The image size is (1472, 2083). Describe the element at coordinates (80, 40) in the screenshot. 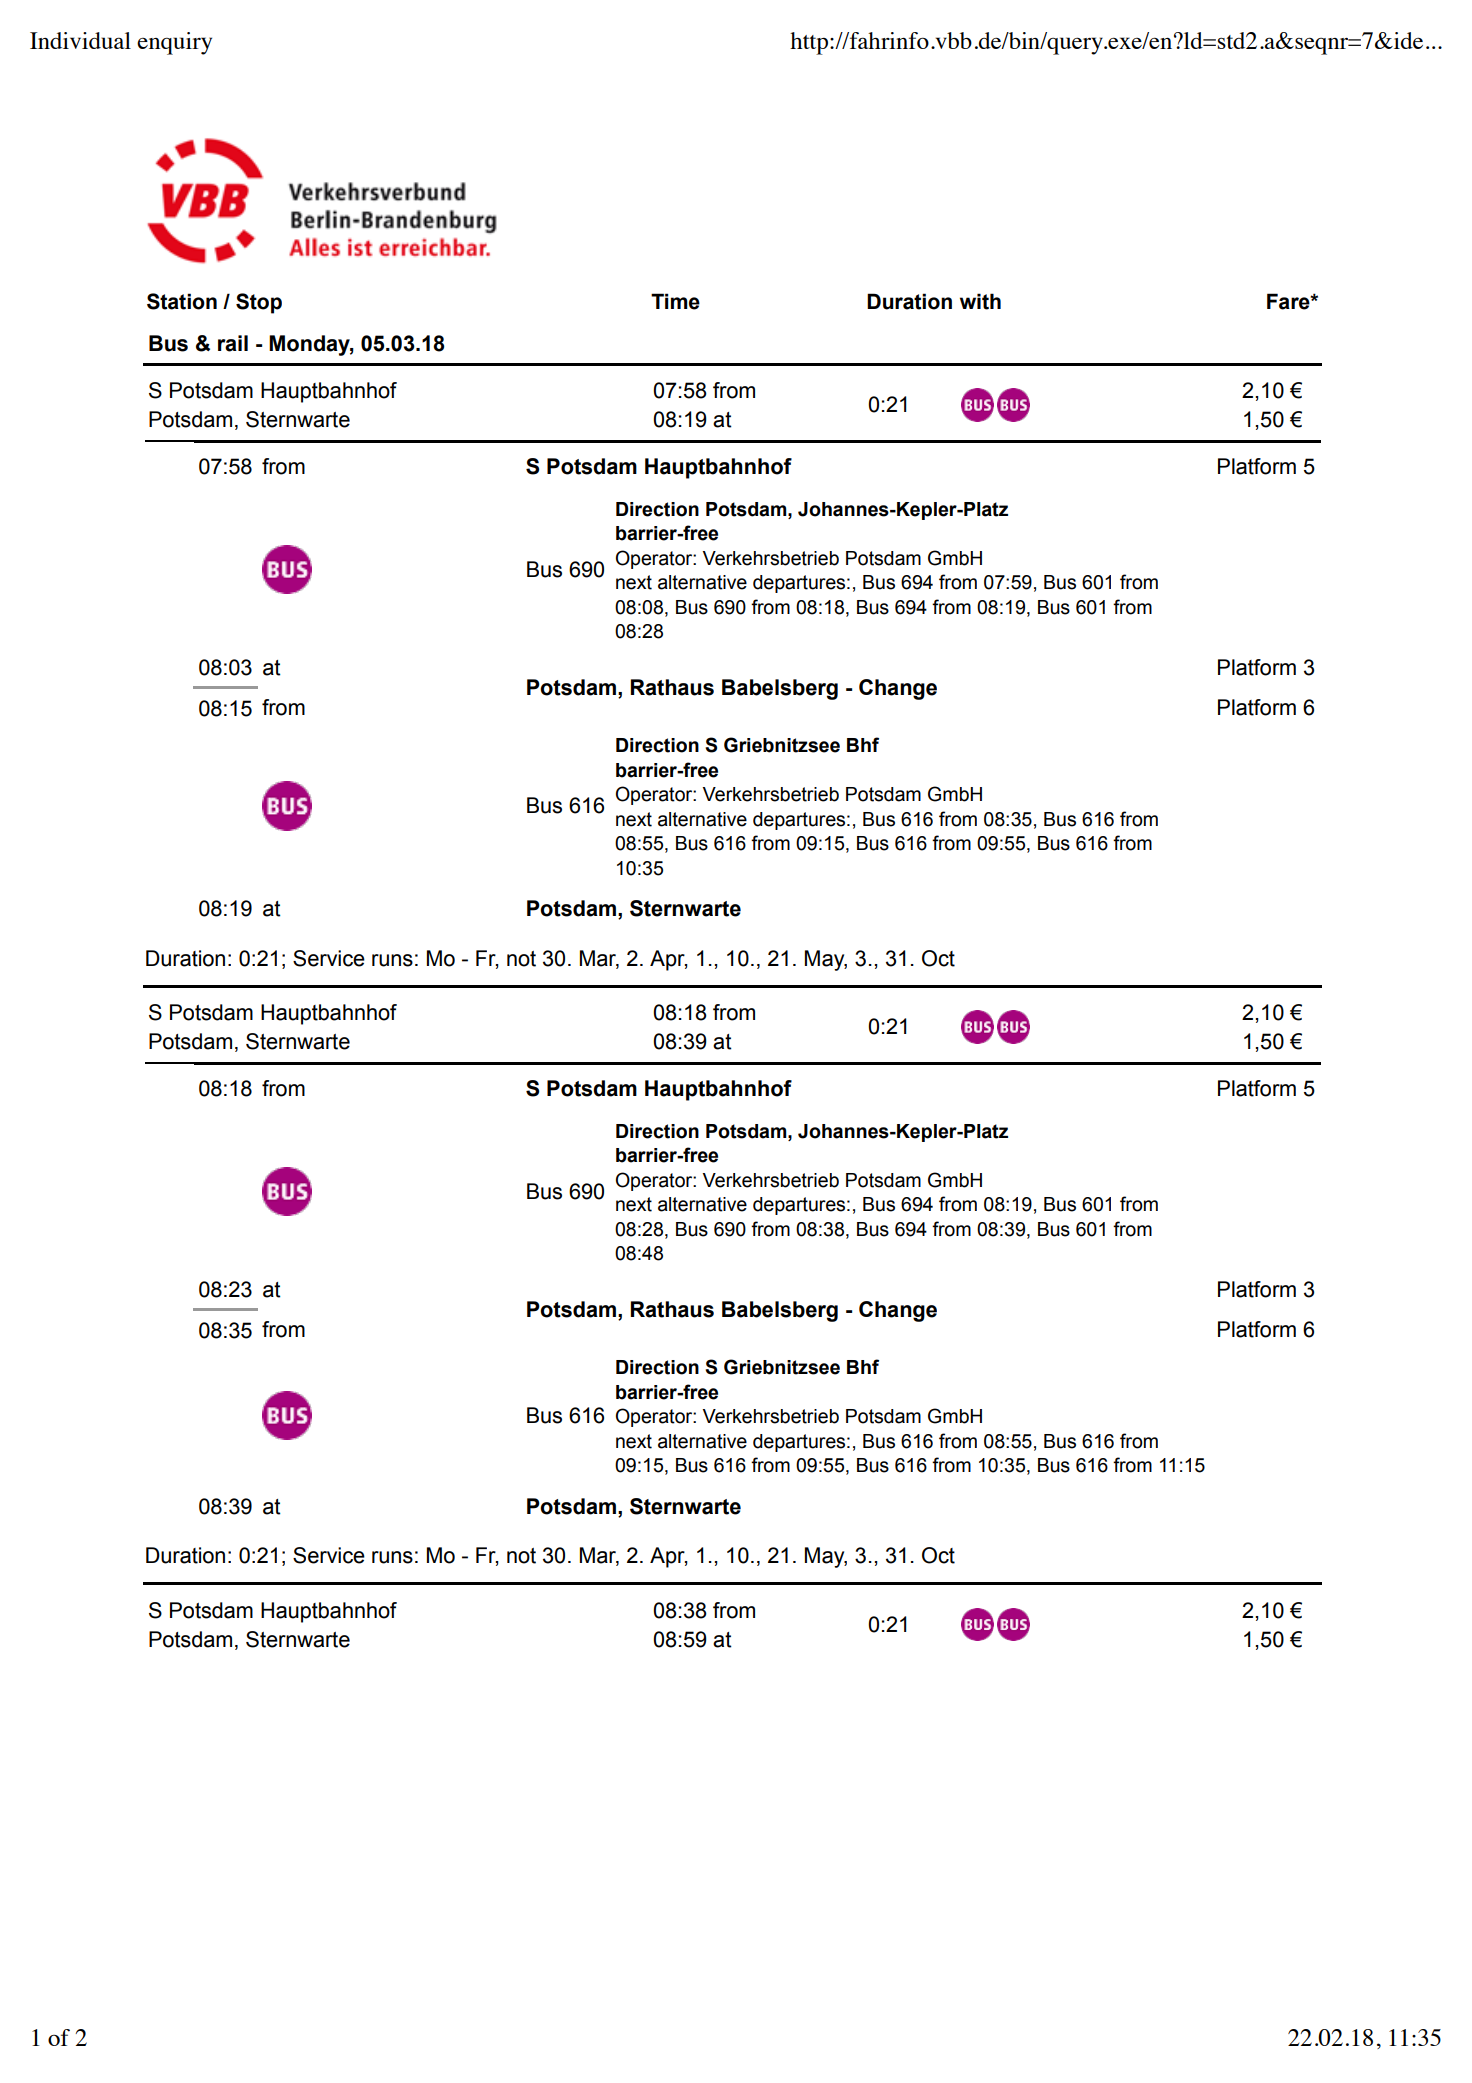

I see `Individual` at that location.
